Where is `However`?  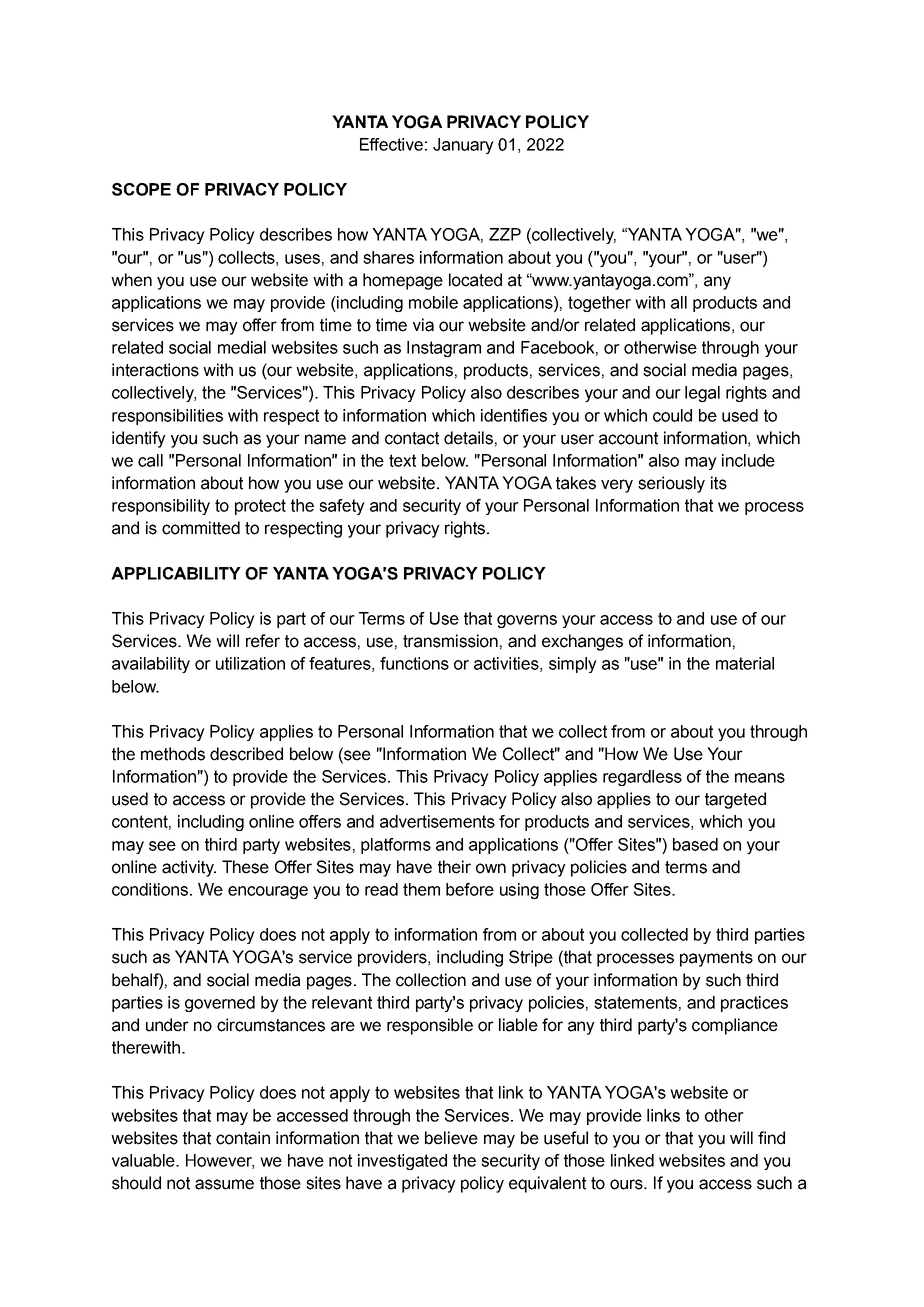
However is located at coordinates (220, 1161).
